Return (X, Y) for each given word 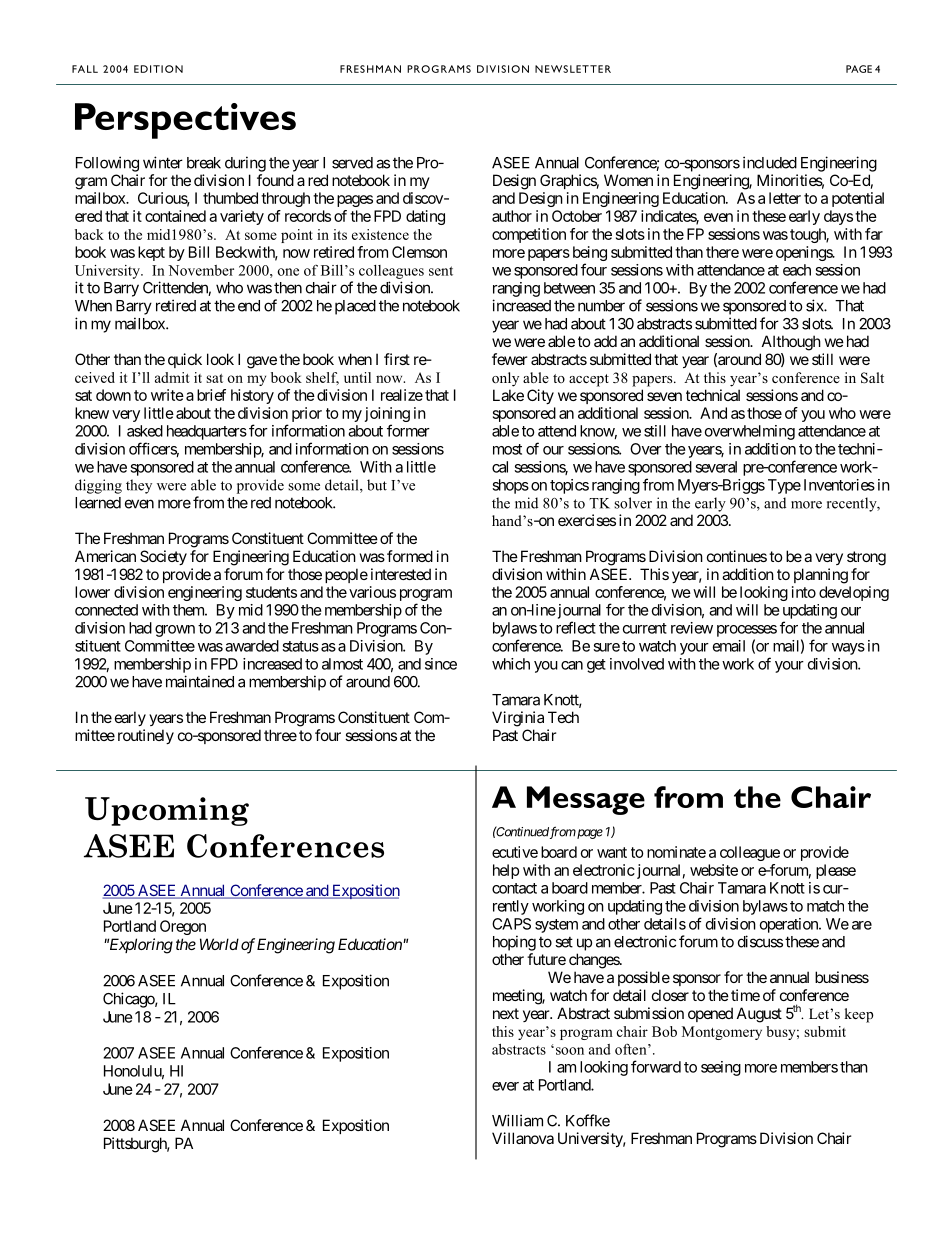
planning (821, 576)
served (352, 163)
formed (410, 556)
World (219, 944)
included (770, 162)
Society (163, 557)
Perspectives (185, 121)
